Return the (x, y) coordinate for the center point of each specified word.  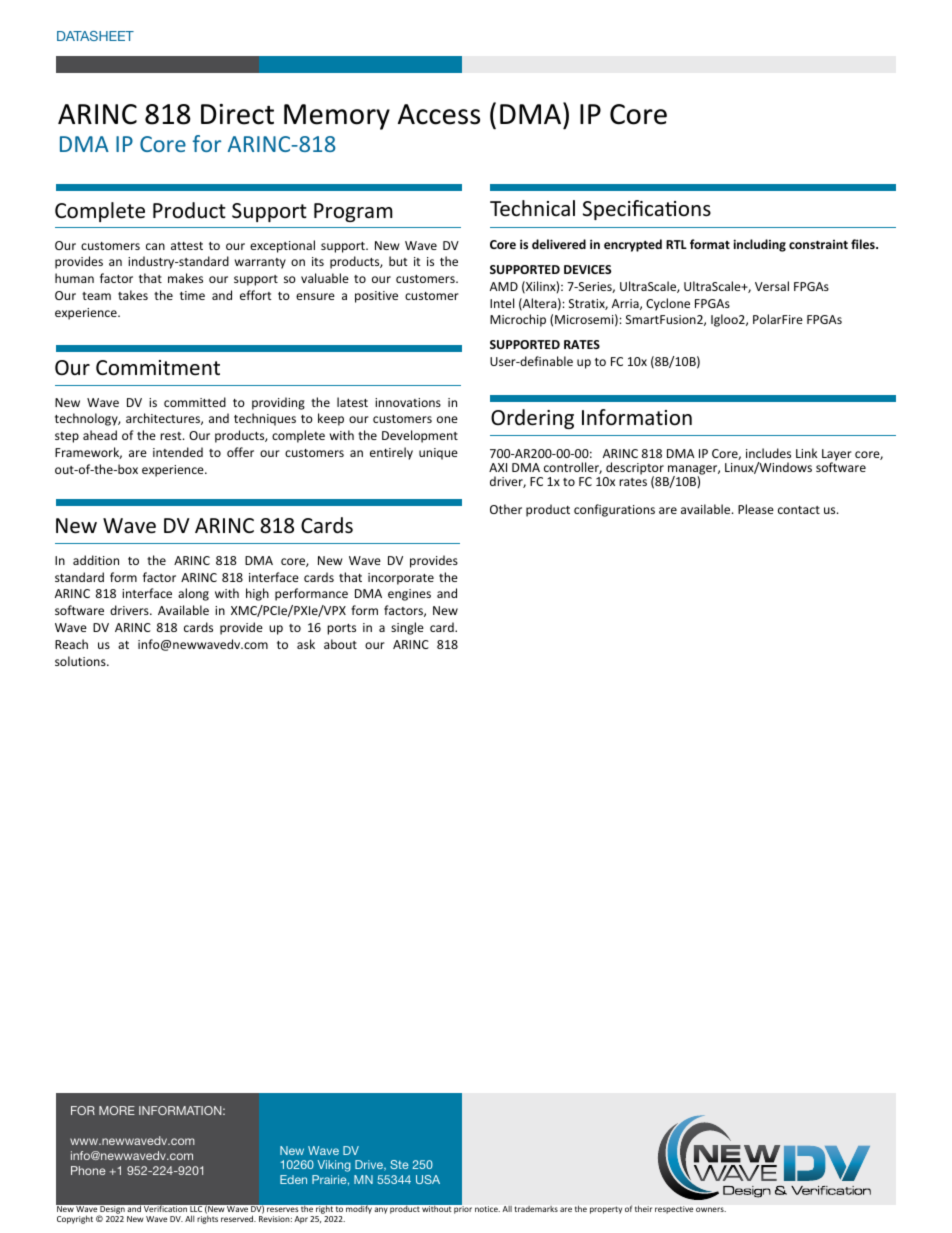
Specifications (647, 210)
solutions (81, 661)
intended (178, 452)
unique (438, 454)
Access (439, 114)
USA (428, 1179)
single (407, 628)
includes (768, 453)
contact (799, 510)
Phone (88, 1170)
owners (711, 1209)
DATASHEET (95, 36)
